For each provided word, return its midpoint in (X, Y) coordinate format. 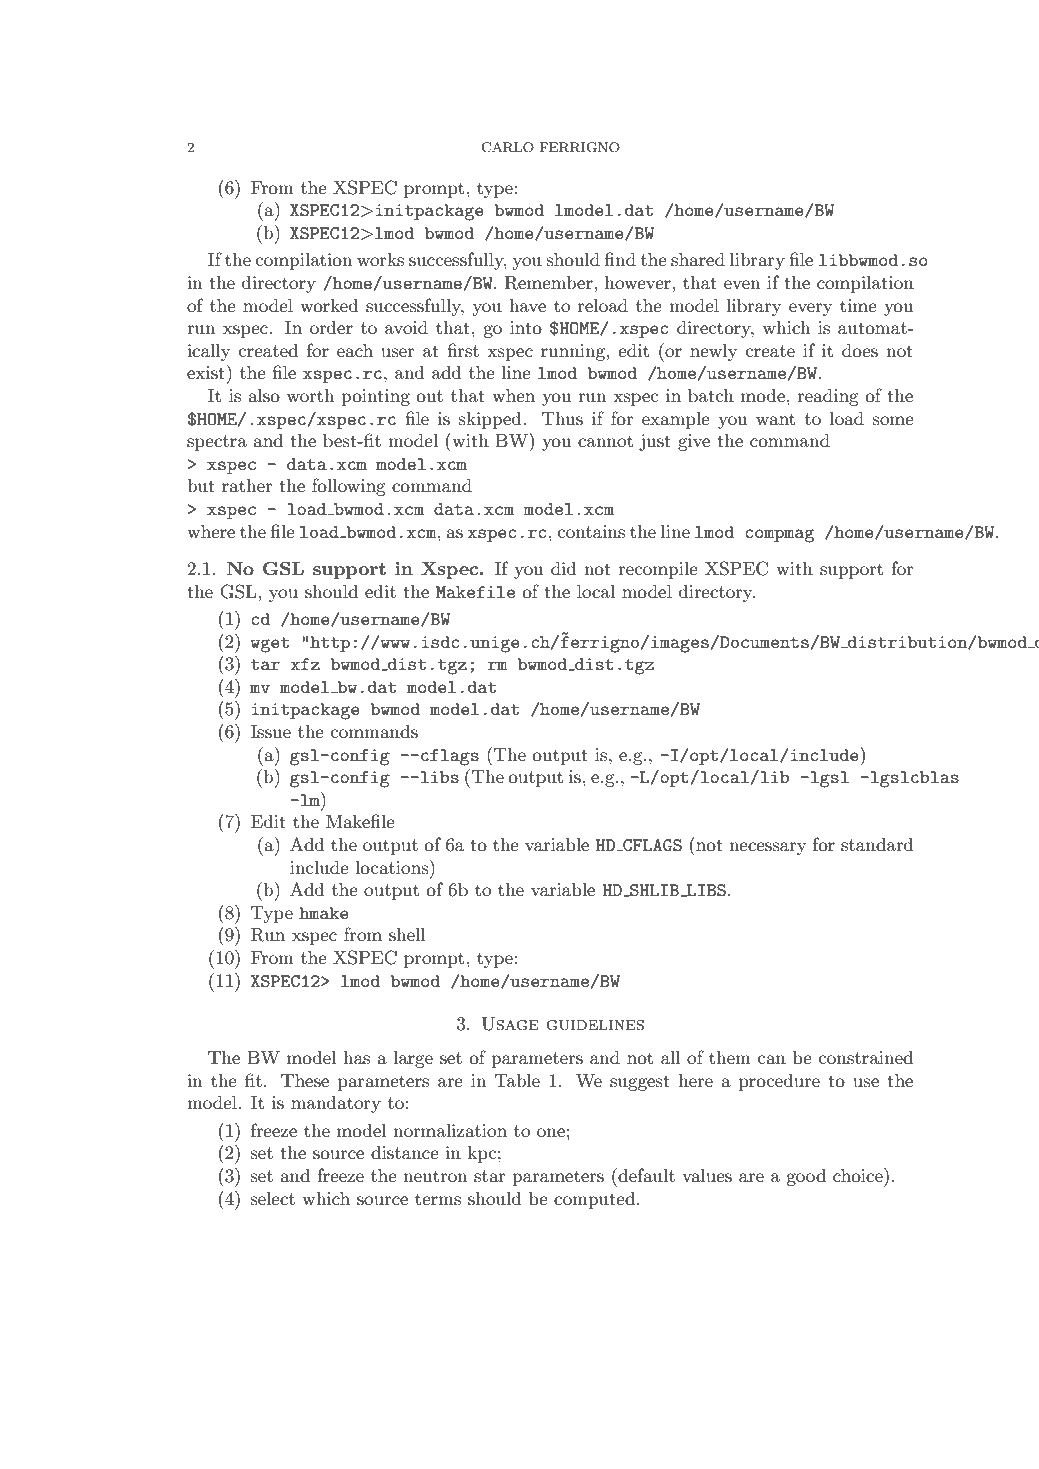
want (775, 419)
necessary (767, 848)
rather (247, 485)
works (380, 259)
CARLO (507, 147)
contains (591, 531)
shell (407, 935)
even (742, 284)
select (273, 1198)
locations (393, 867)
